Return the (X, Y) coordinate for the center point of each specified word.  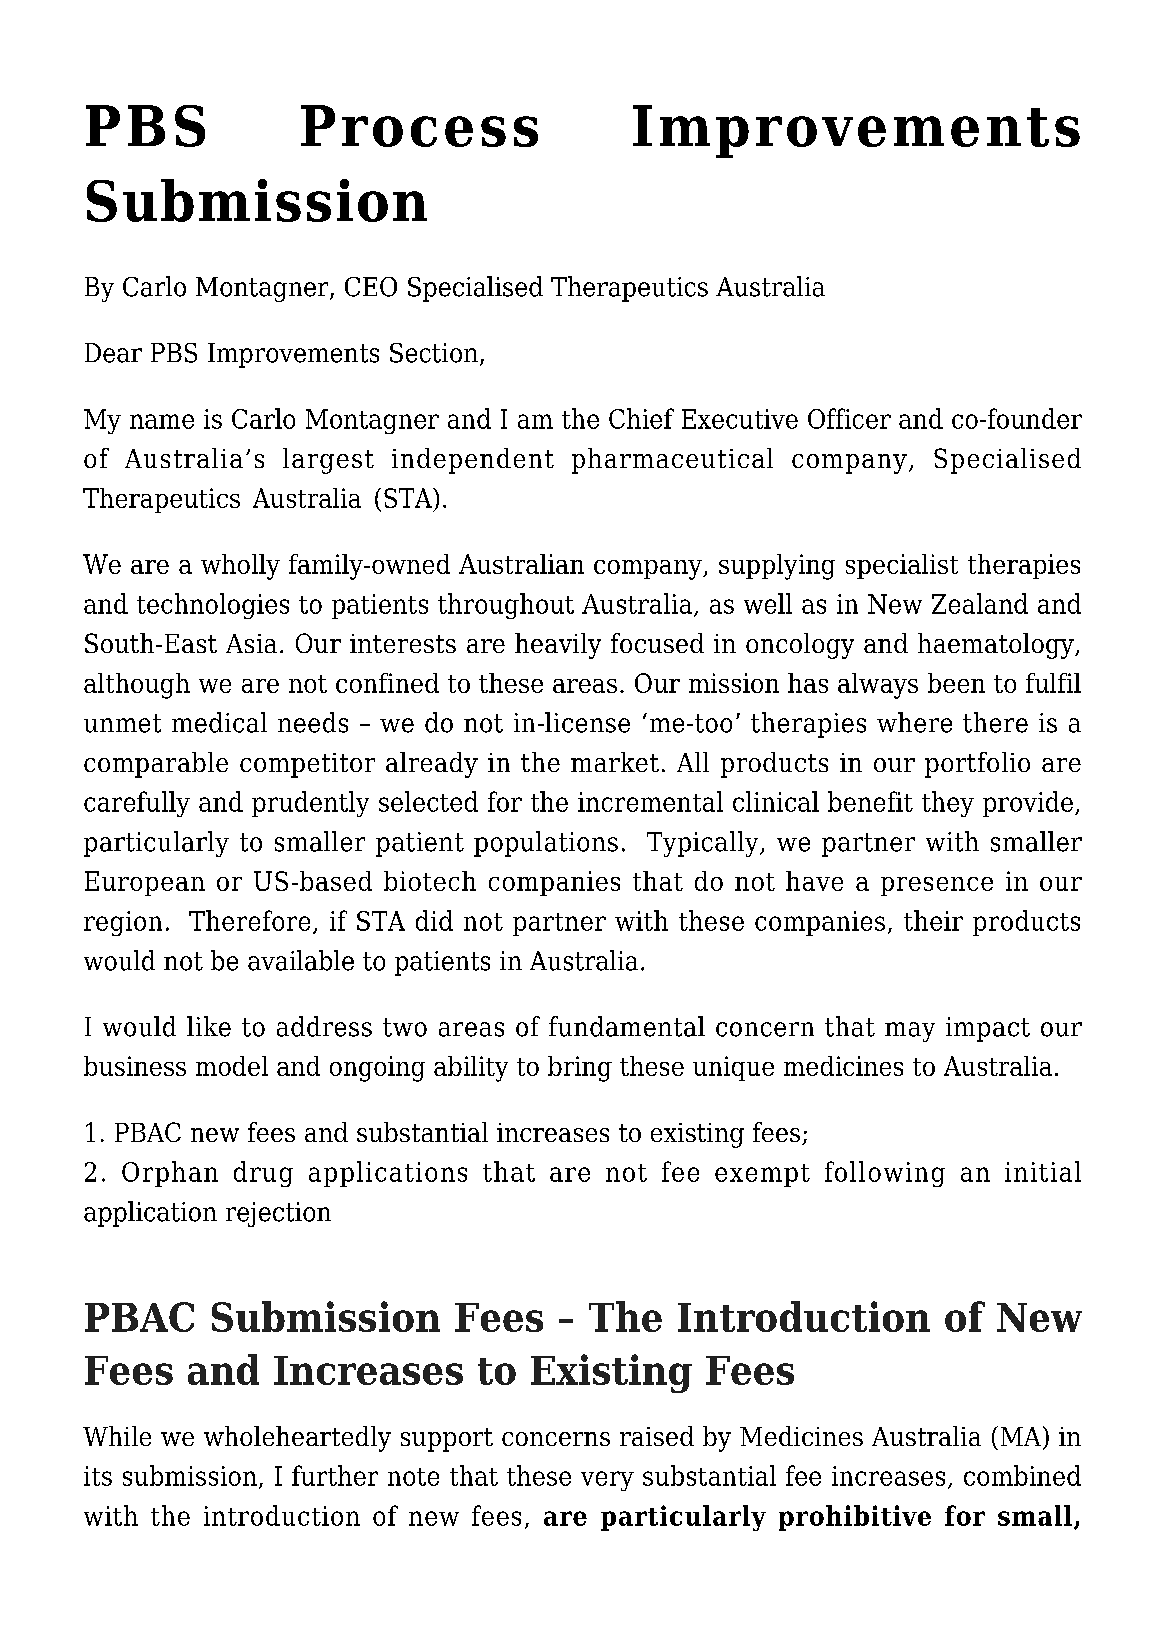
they (948, 804)
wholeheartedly (297, 1439)
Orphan (170, 1174)
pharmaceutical (672, 461)
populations (546, 844)
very (607, 1481)
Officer (849, 418)
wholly (240, 567)
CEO (371, 287)
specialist (902, 566)
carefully (137, 804)
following (885, 1174)
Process (419, 126)
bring (580, 1069)
